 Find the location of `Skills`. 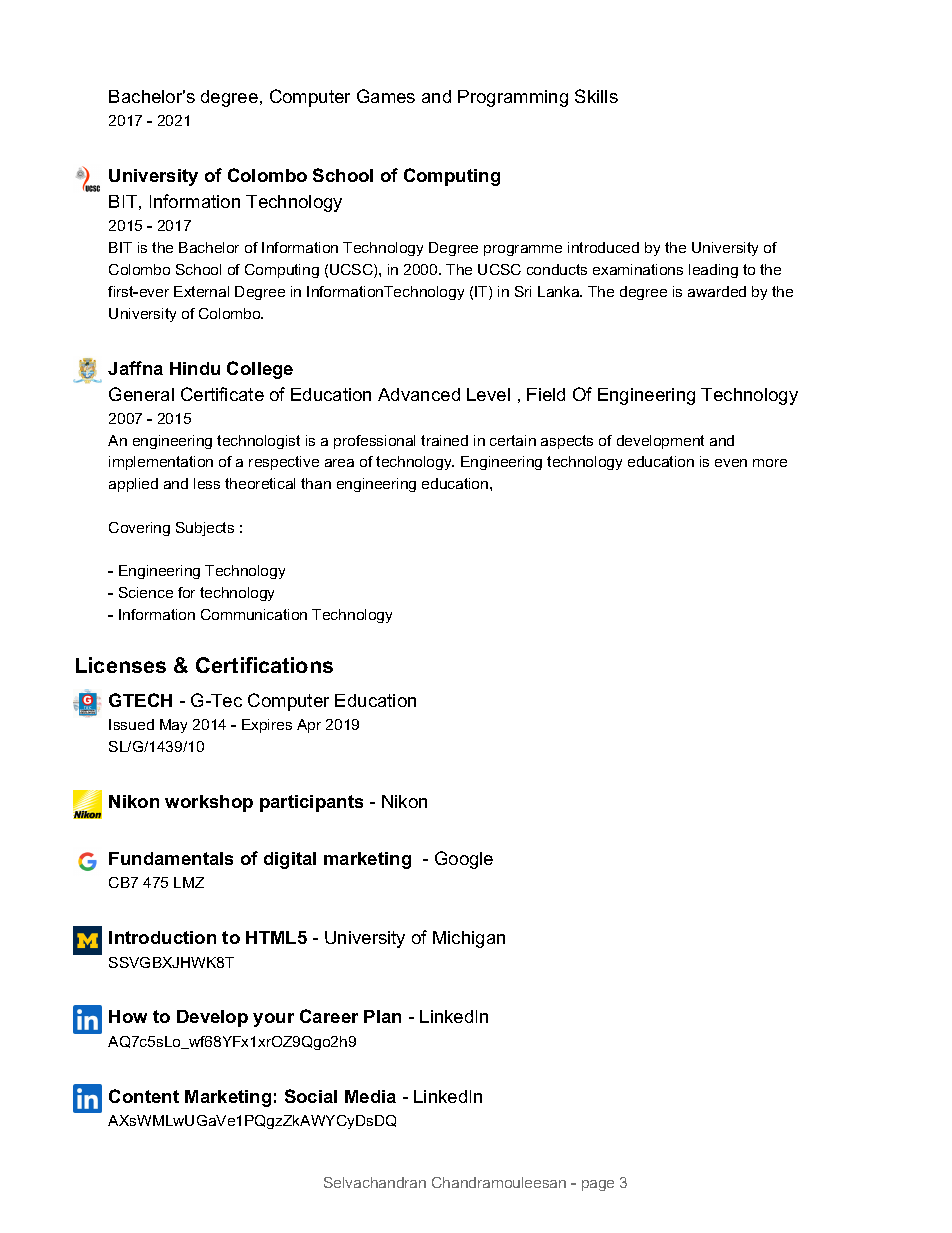

Skills is located at coordinates (596, 96).
